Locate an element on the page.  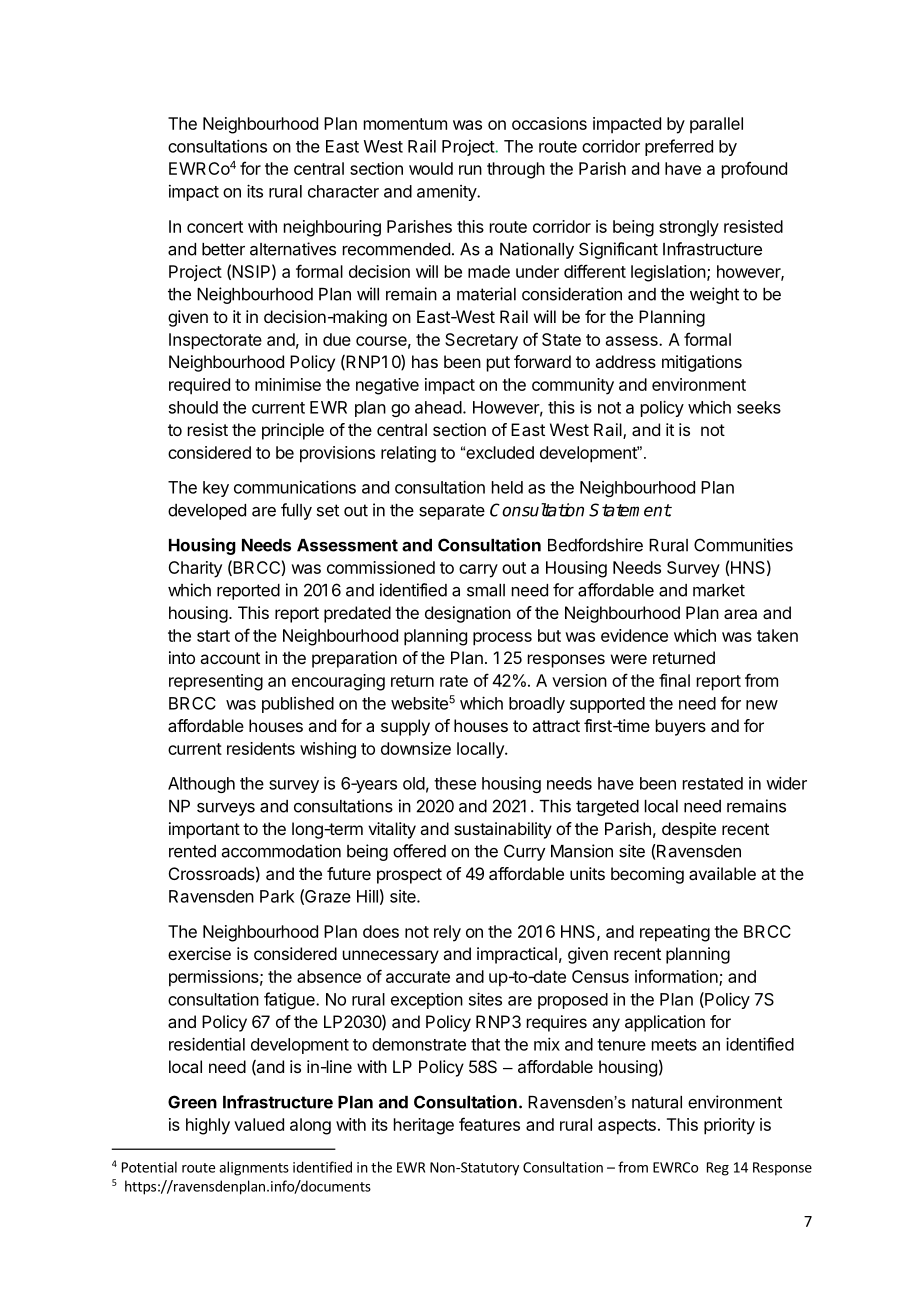
held is located at coordinates (507, 487).
